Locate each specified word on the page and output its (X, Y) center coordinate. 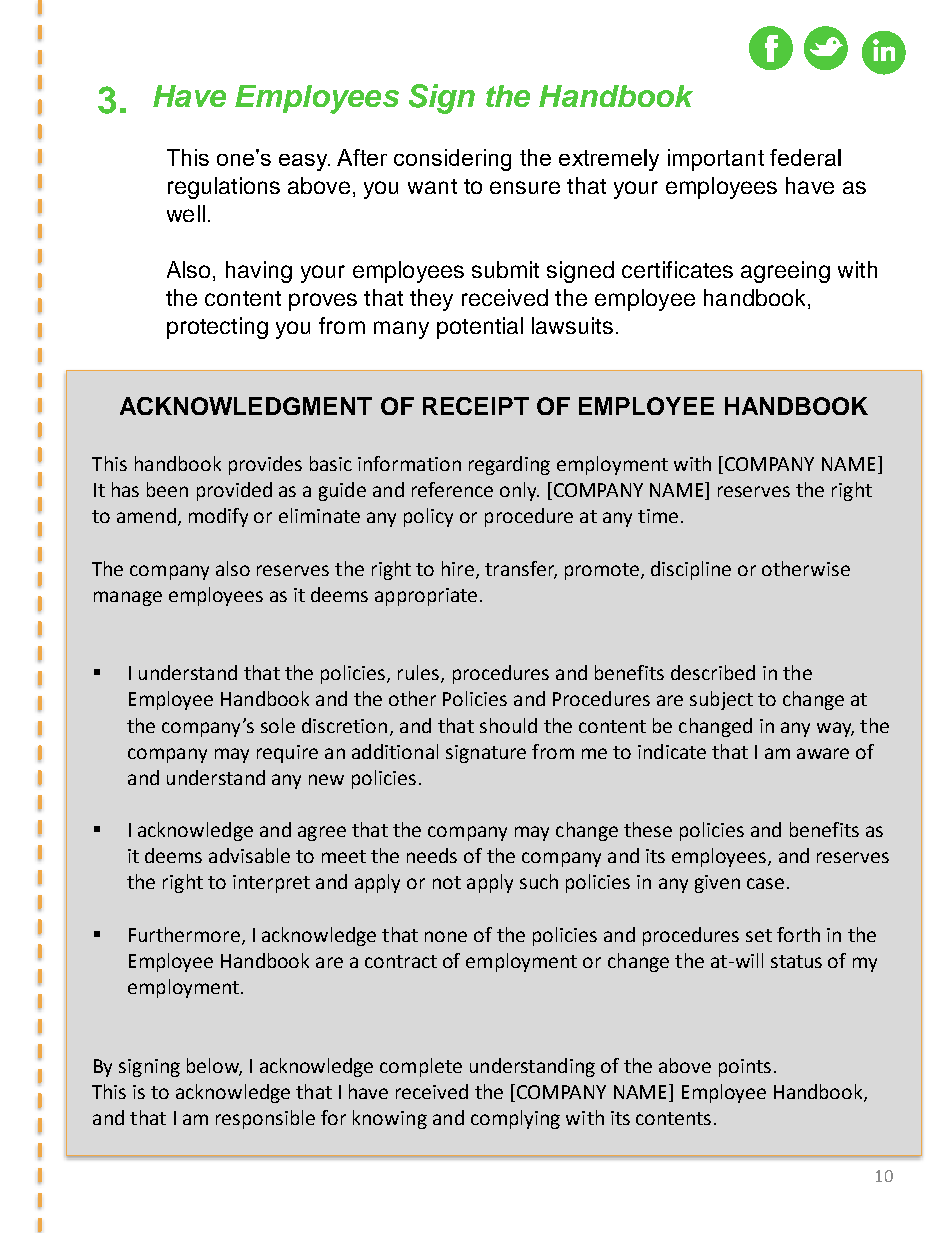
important (716, 160)
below (214, 1066)
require (287, 754)
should (508, 725)
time (658, 516)
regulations (224, 188)
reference (452, 489)
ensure (525, 187)
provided (234, 491)
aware (823, 753)
